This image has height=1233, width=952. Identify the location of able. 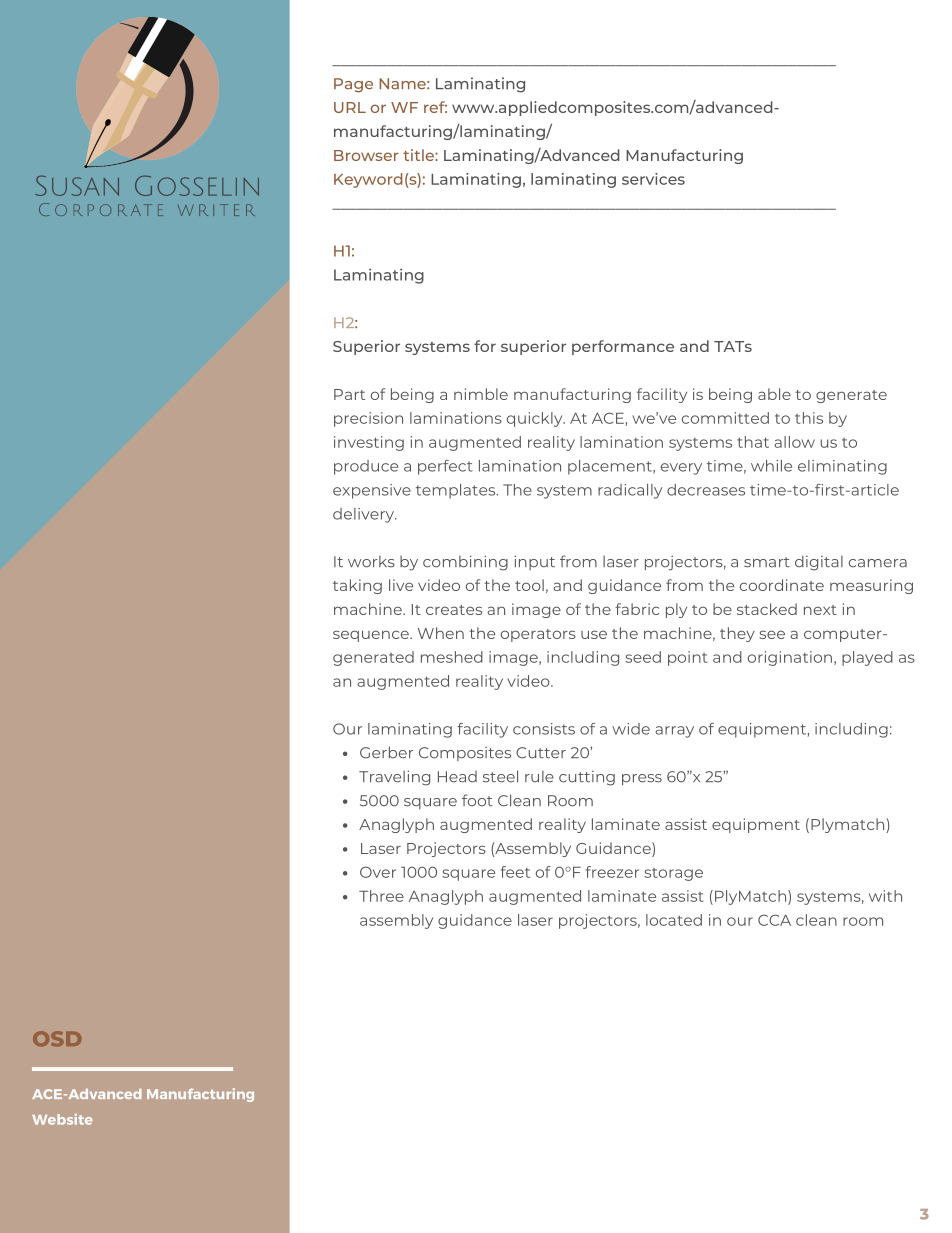
(774, 394).
